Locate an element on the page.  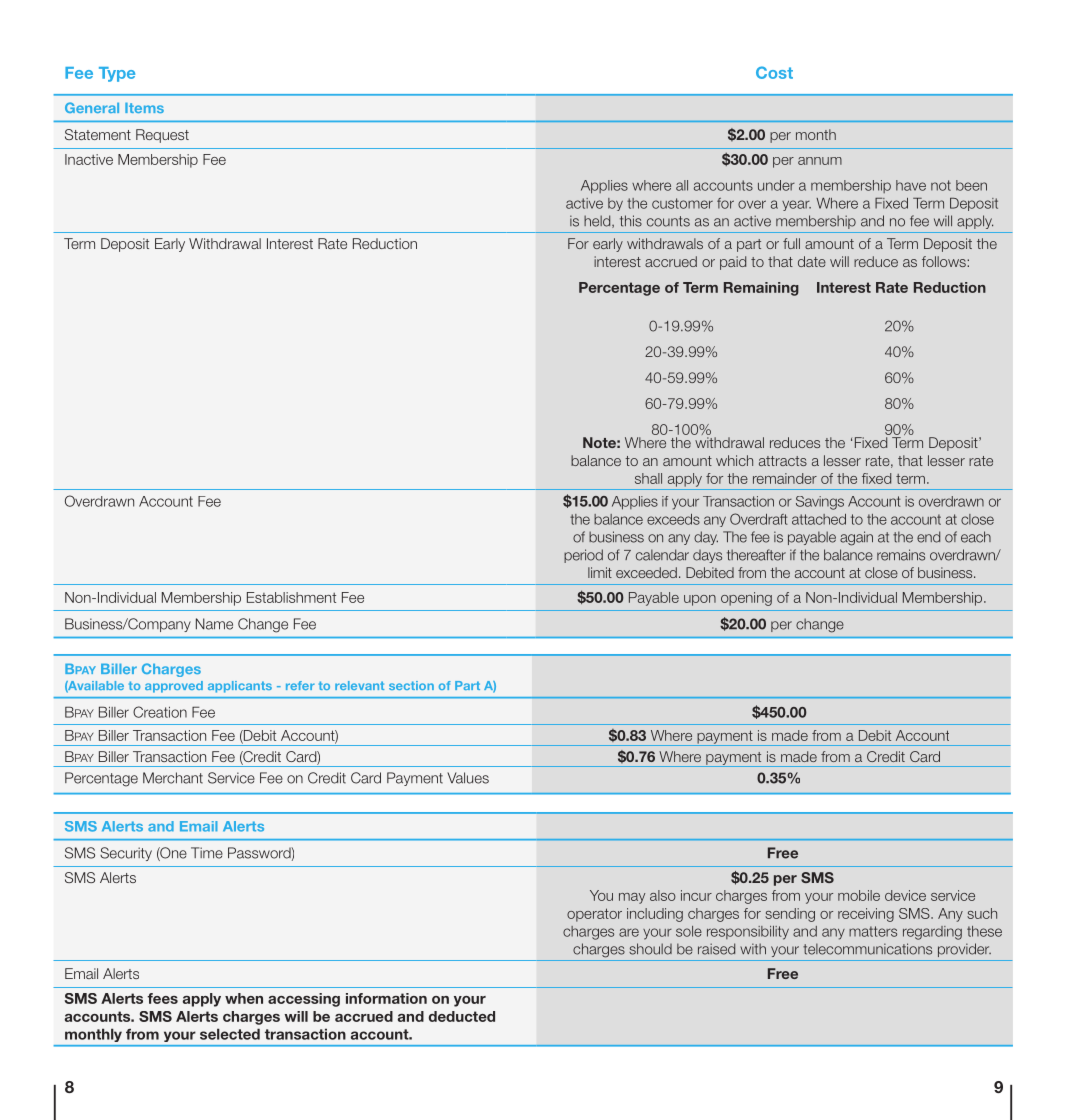
fees is located at coordinates (162, 998).
